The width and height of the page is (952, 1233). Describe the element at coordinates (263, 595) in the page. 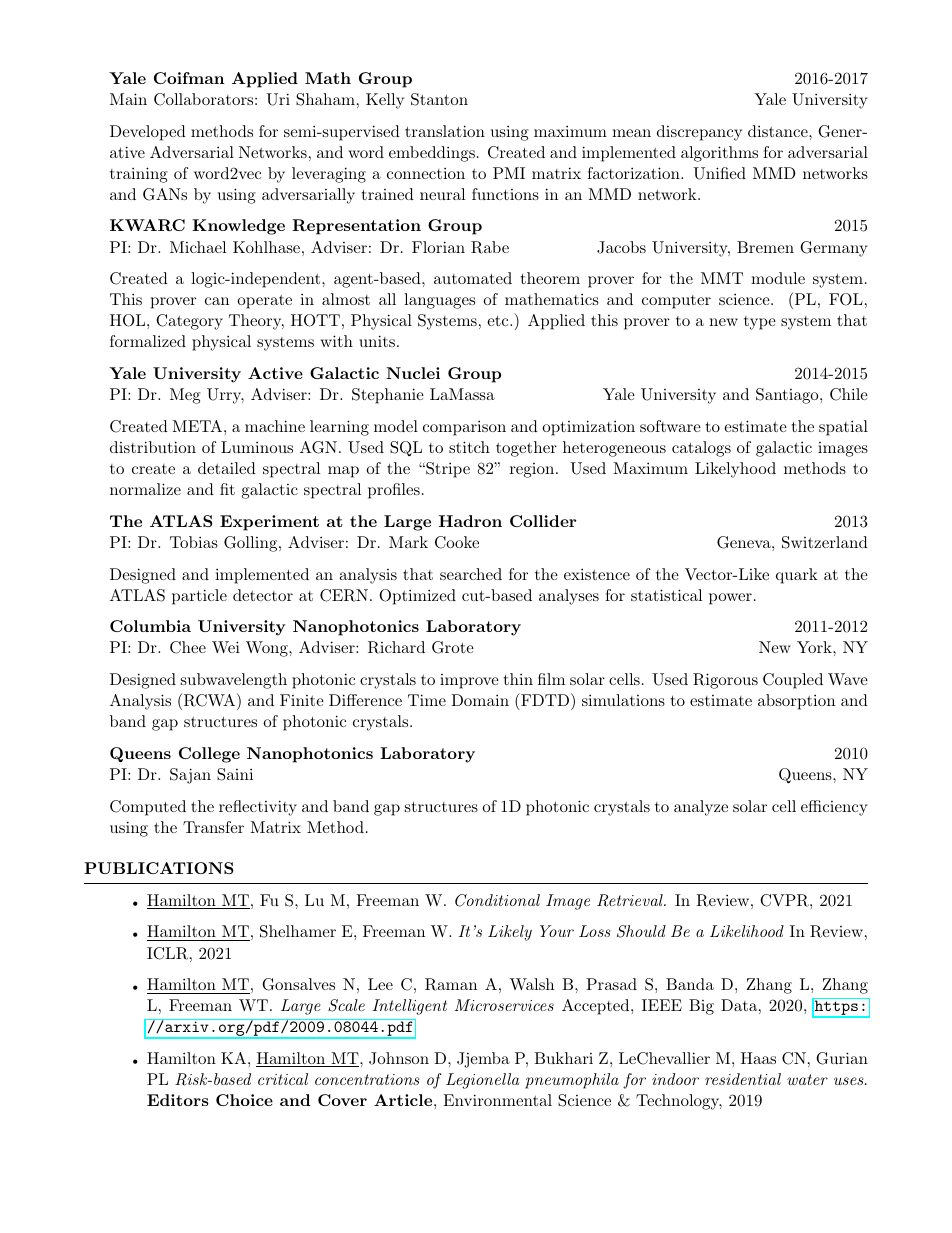

I see `detector` at that location.
